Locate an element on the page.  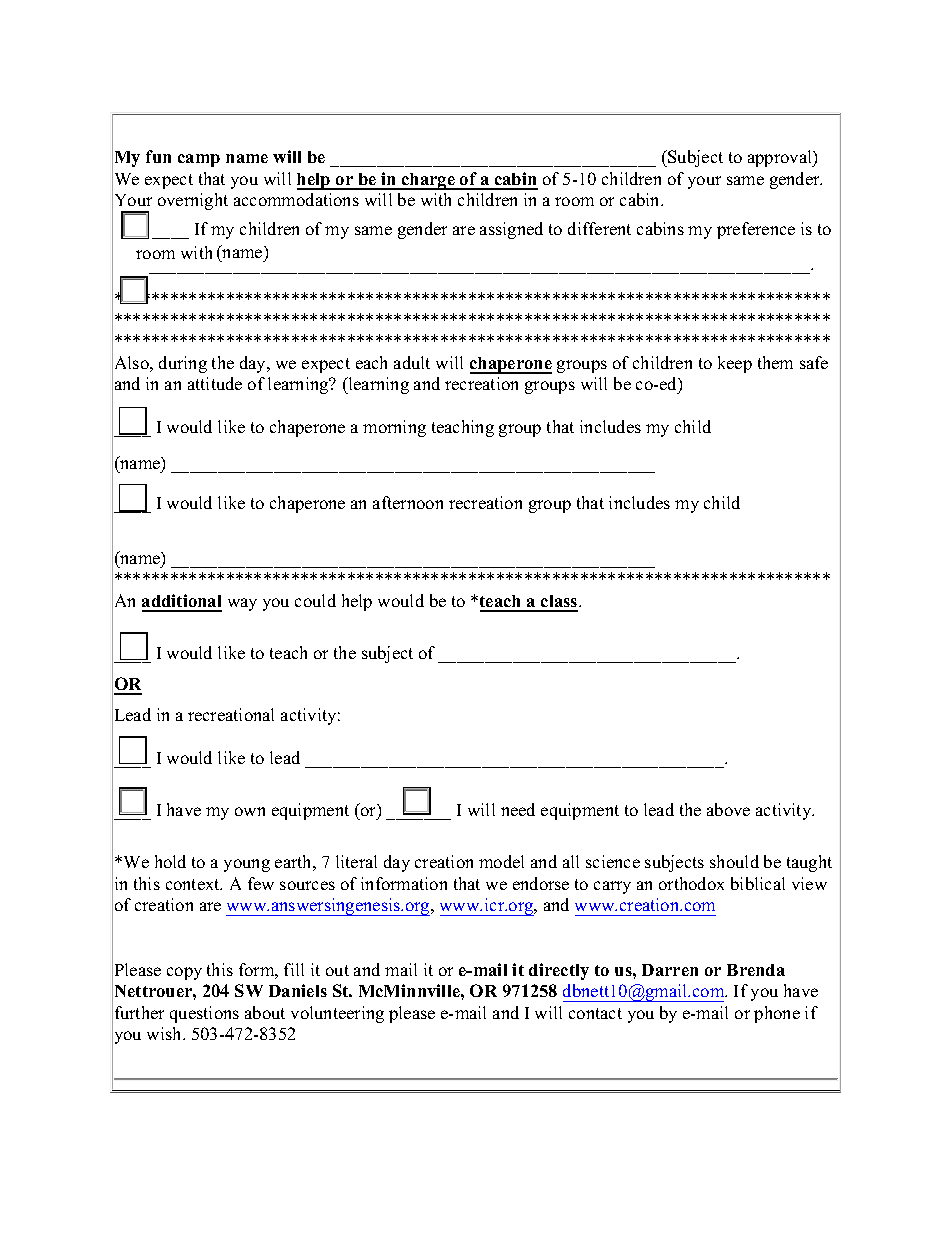
camp is located at coordinates (199, 160).
